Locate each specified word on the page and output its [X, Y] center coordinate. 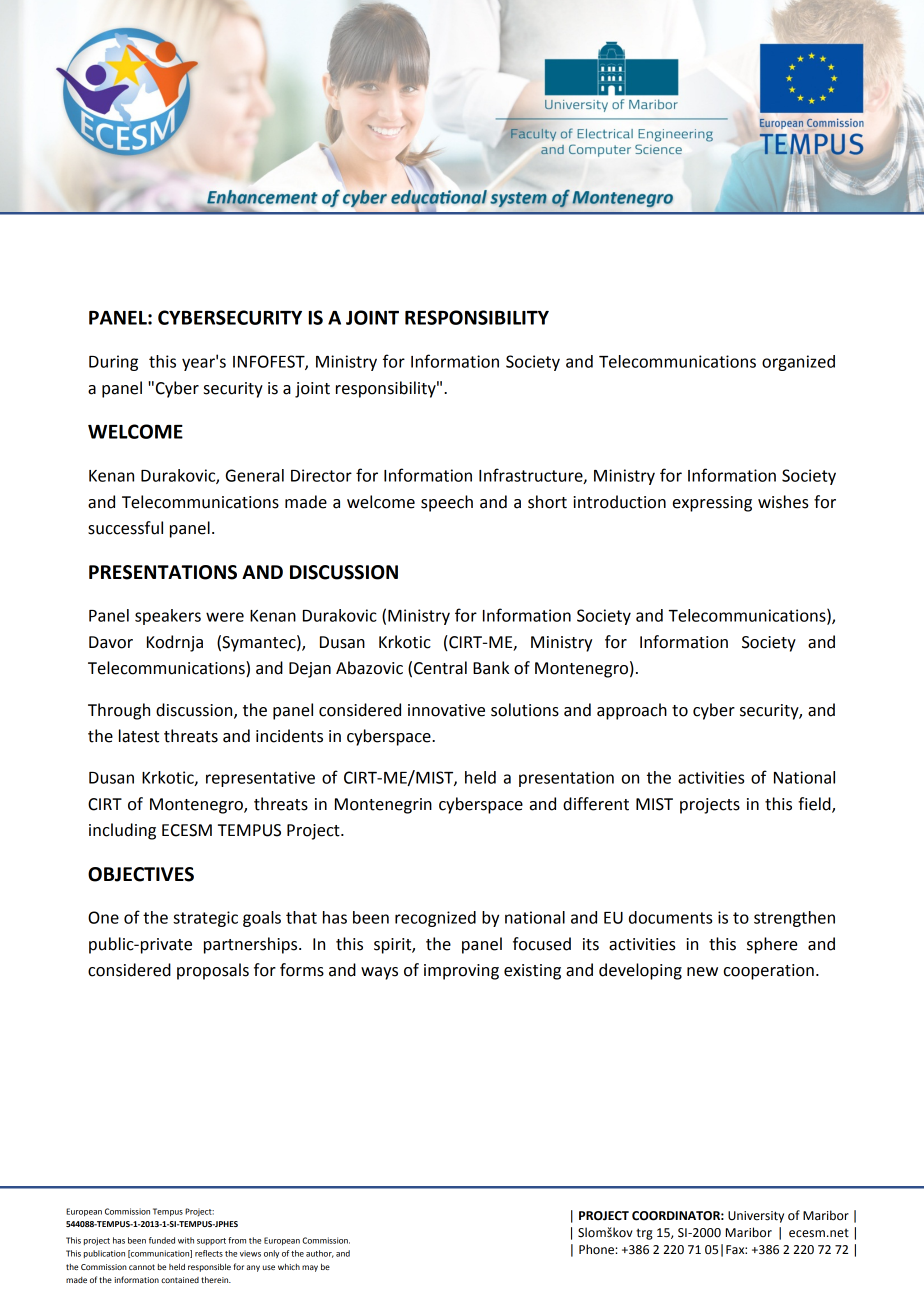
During [113, 363]
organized [798, 363]
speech [447, 503]
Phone [597, 1249]
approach [632, 711]
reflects [209, 1253]
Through [119, 711]
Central [440, 668]
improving [461, 972]
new [702, 972]
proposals [213, 971]
